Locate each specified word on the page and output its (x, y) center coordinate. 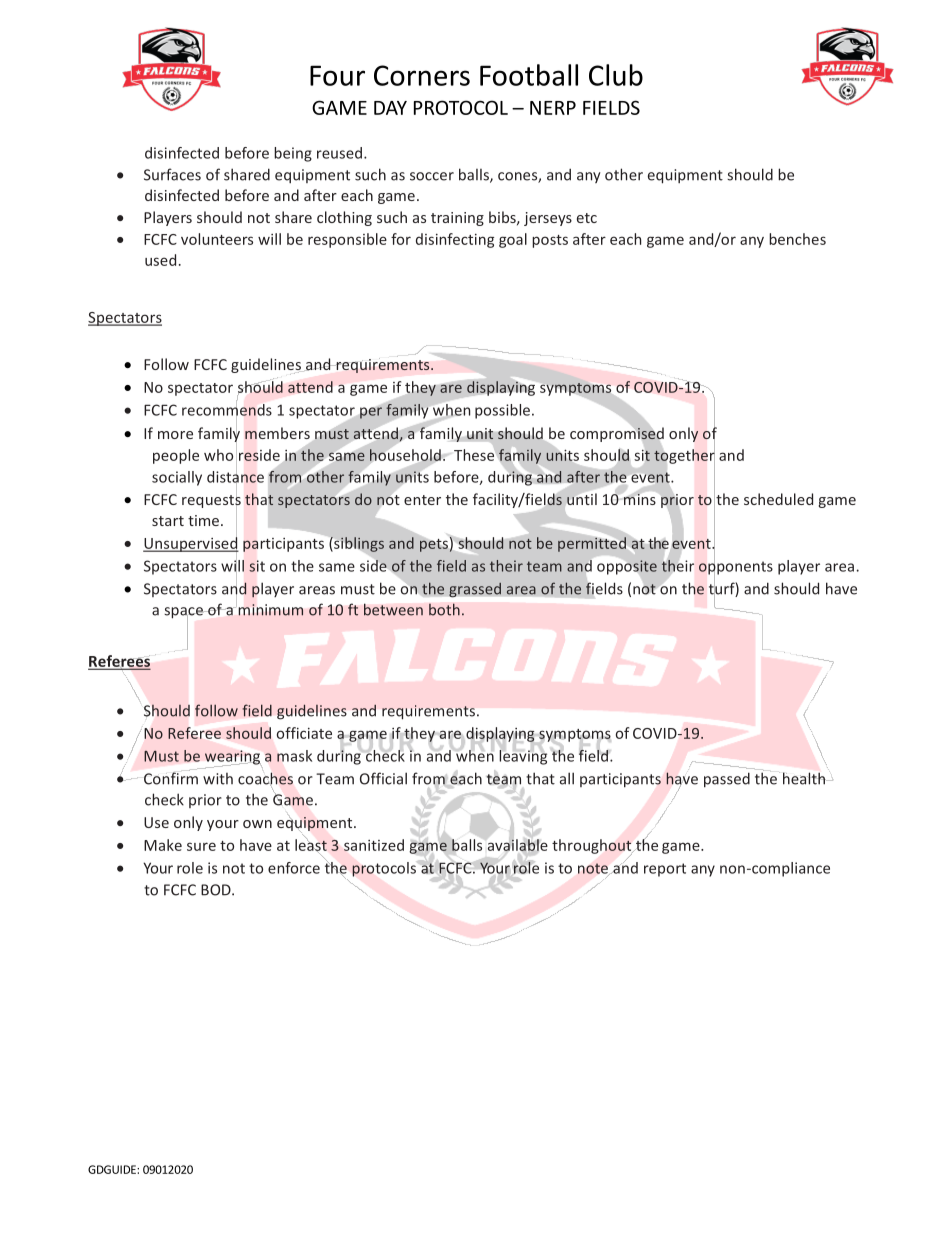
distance (235, 476)
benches (797, 239)
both (444, 609)
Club (616, 75)
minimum (271, 610)
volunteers (217, 239)
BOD (217, 890)
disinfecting (455, 240)
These (474, 455)
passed (727, 780)
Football (529, 75)
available (518, 845)
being (293, 154)
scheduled (778, 499)
